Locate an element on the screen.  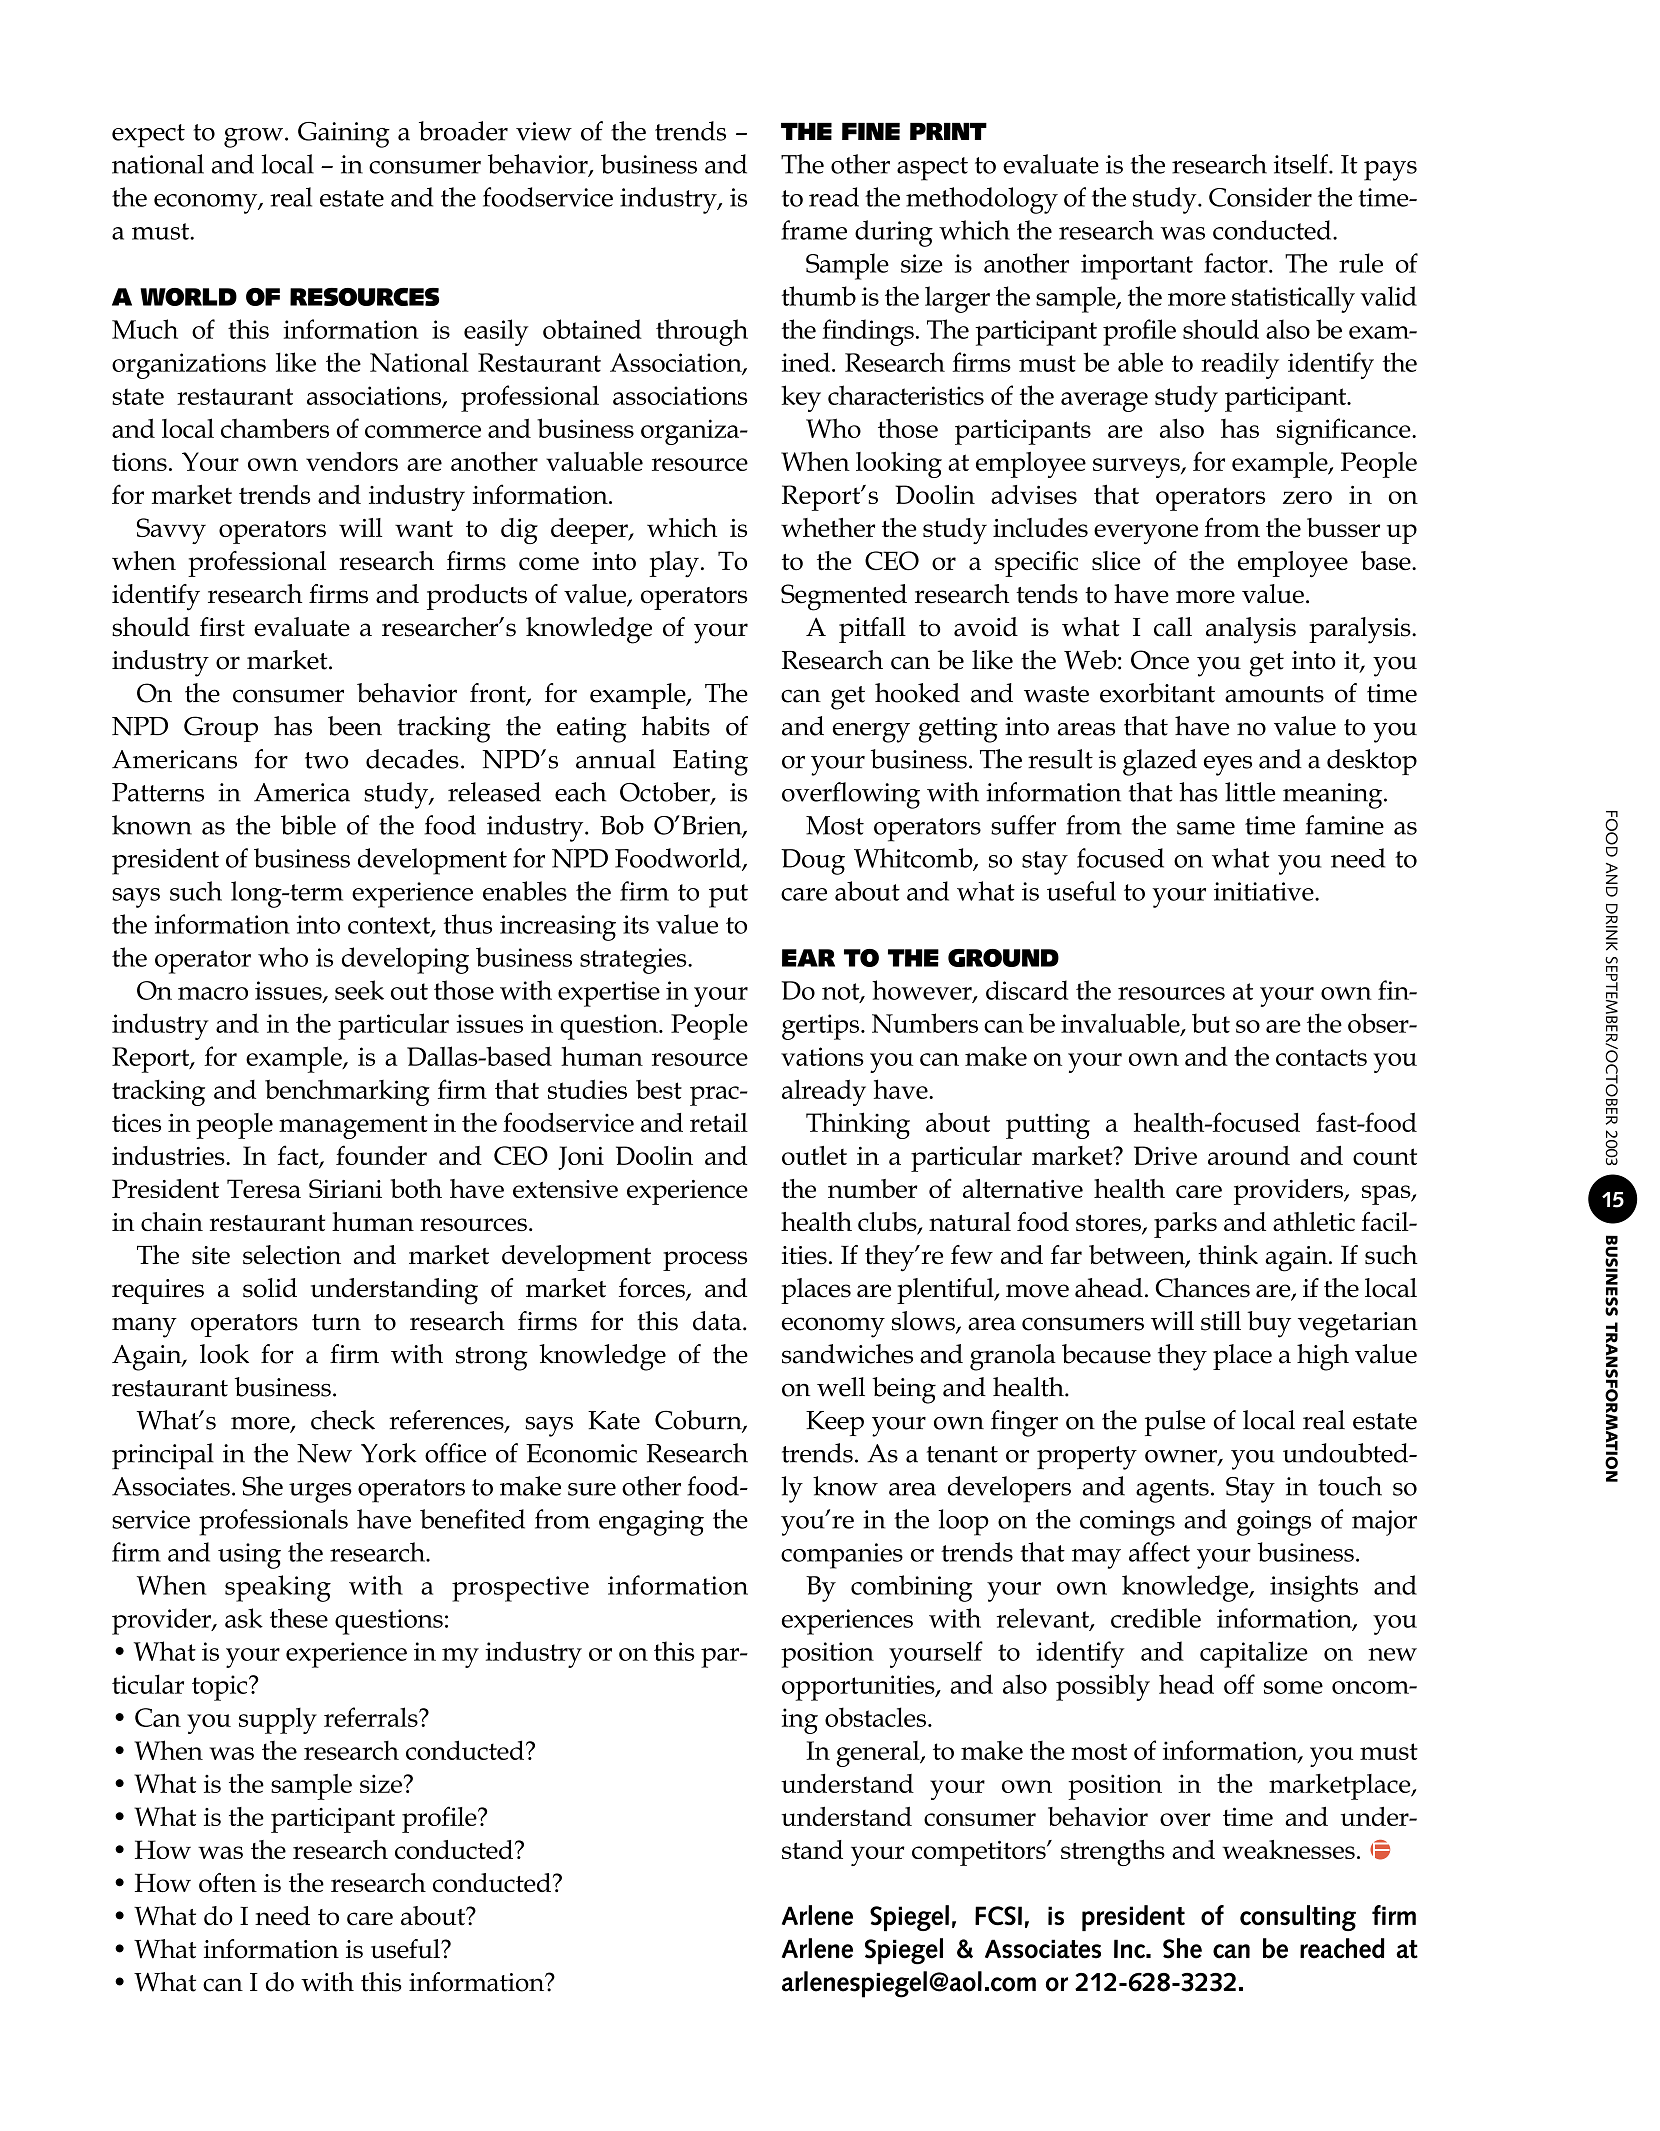
habits is located at coordinates (676, 726).
